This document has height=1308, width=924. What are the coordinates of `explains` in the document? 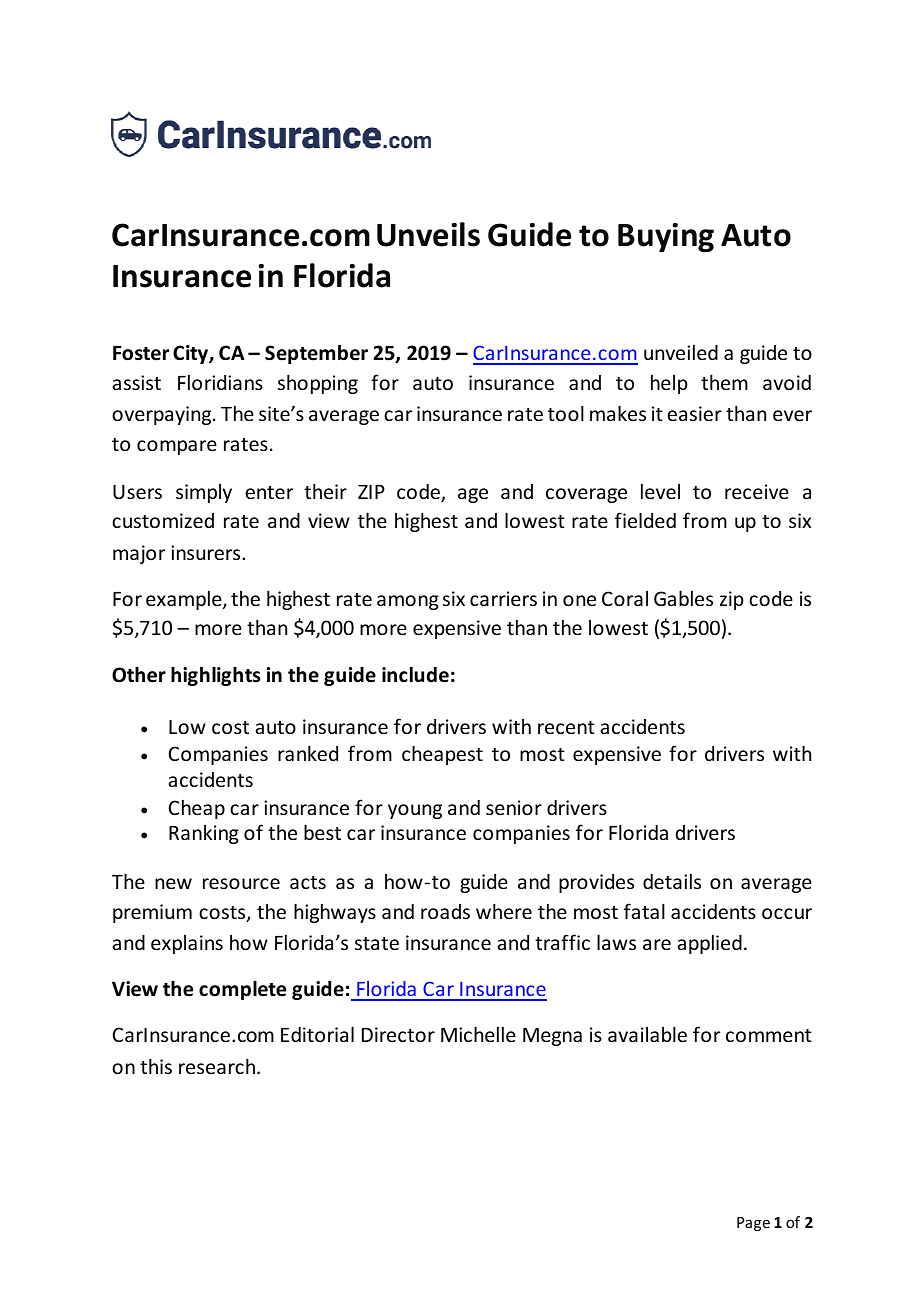 It's located at (187, 944).
